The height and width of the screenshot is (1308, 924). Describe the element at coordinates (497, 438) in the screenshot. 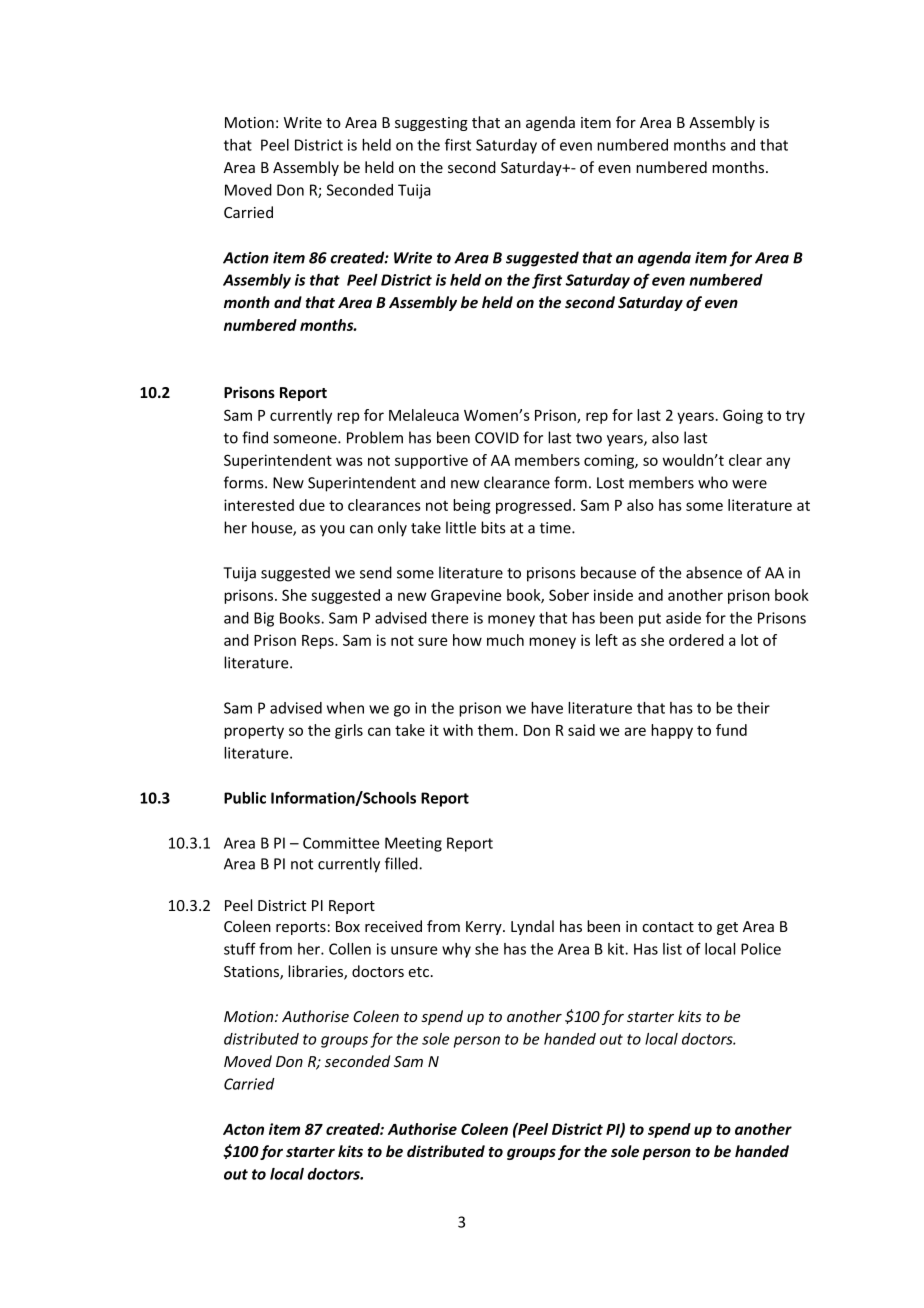

I see `COVID` at that location.
